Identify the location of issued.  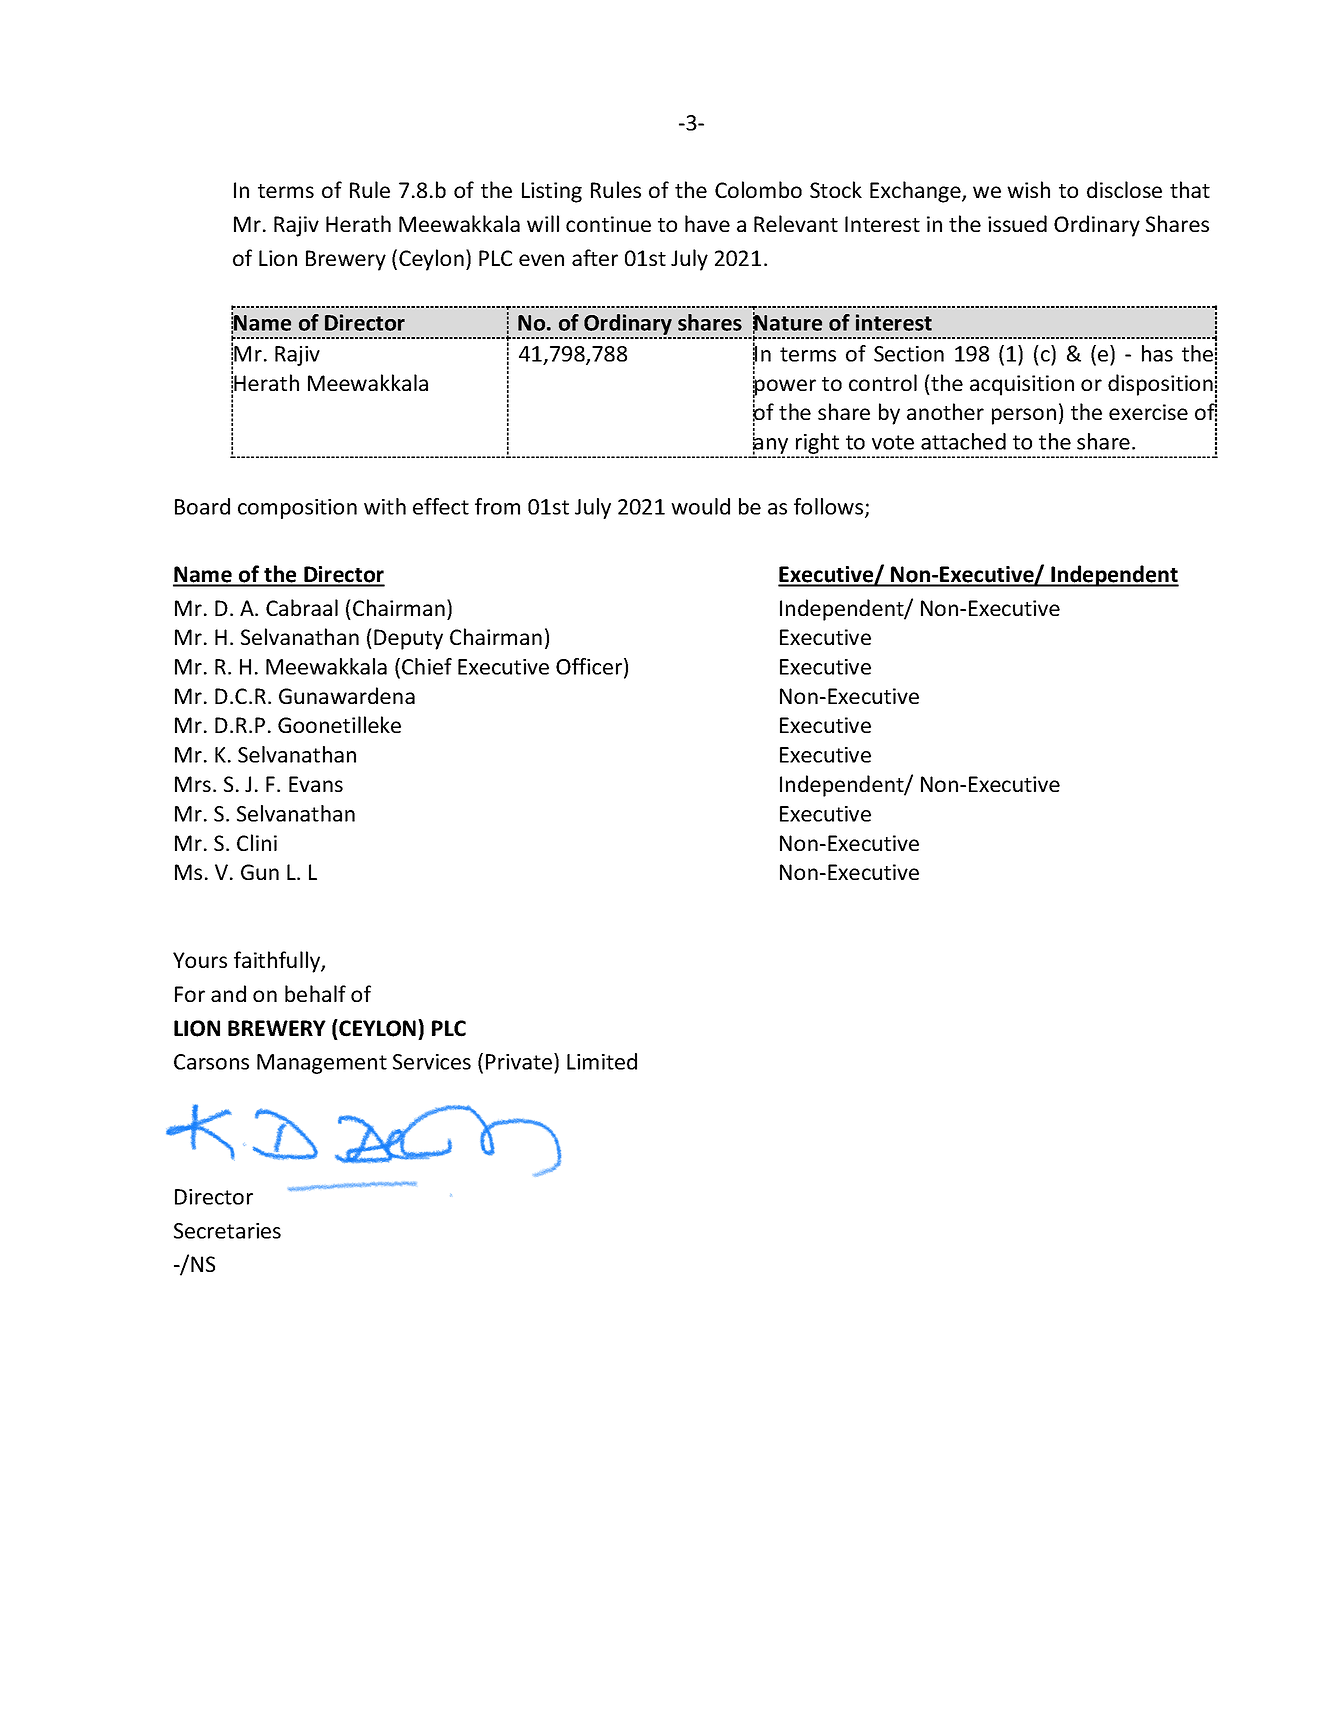
(1017, 223).
